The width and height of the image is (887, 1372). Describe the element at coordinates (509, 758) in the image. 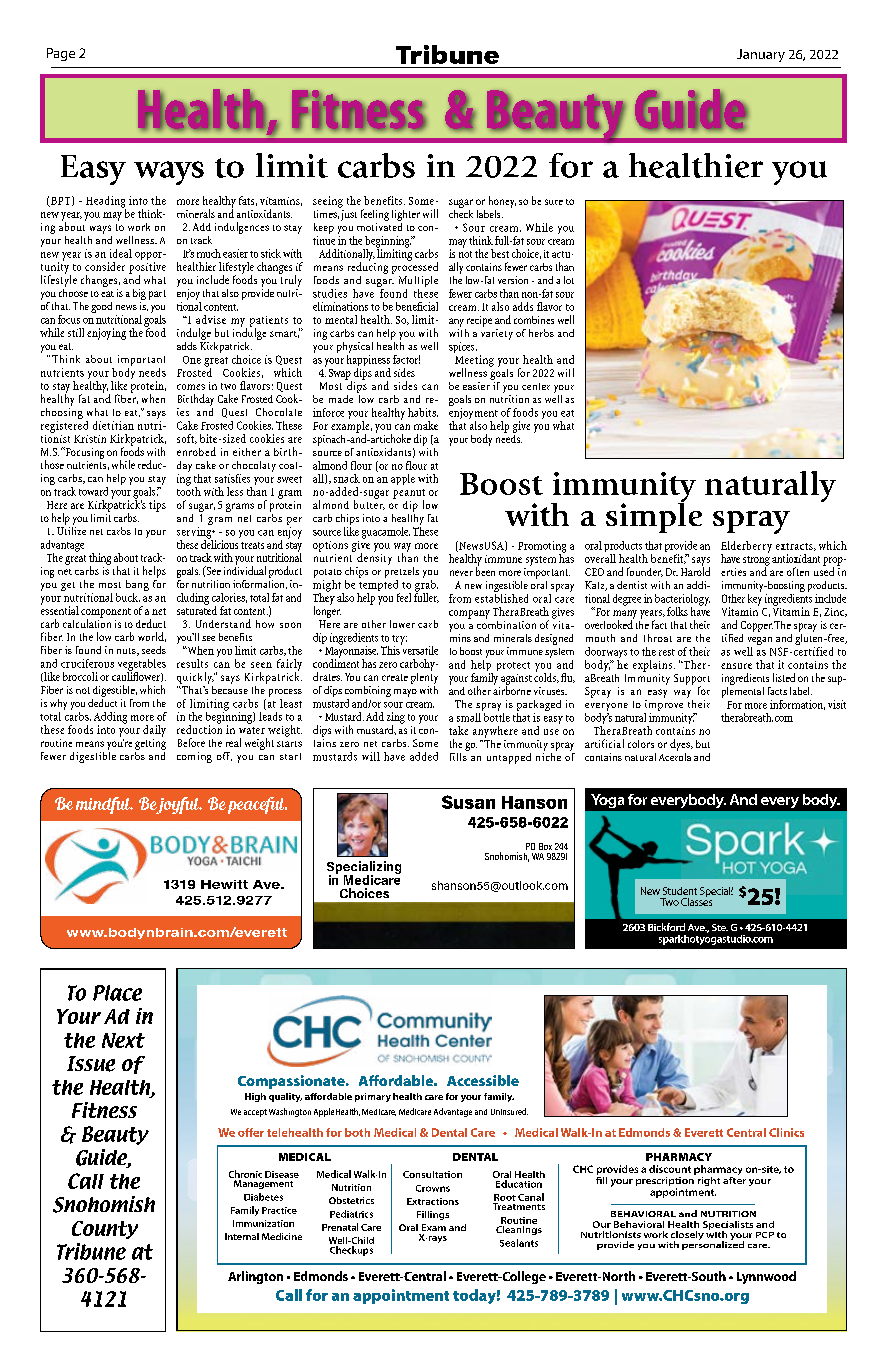

I see `untapped` at that location.
